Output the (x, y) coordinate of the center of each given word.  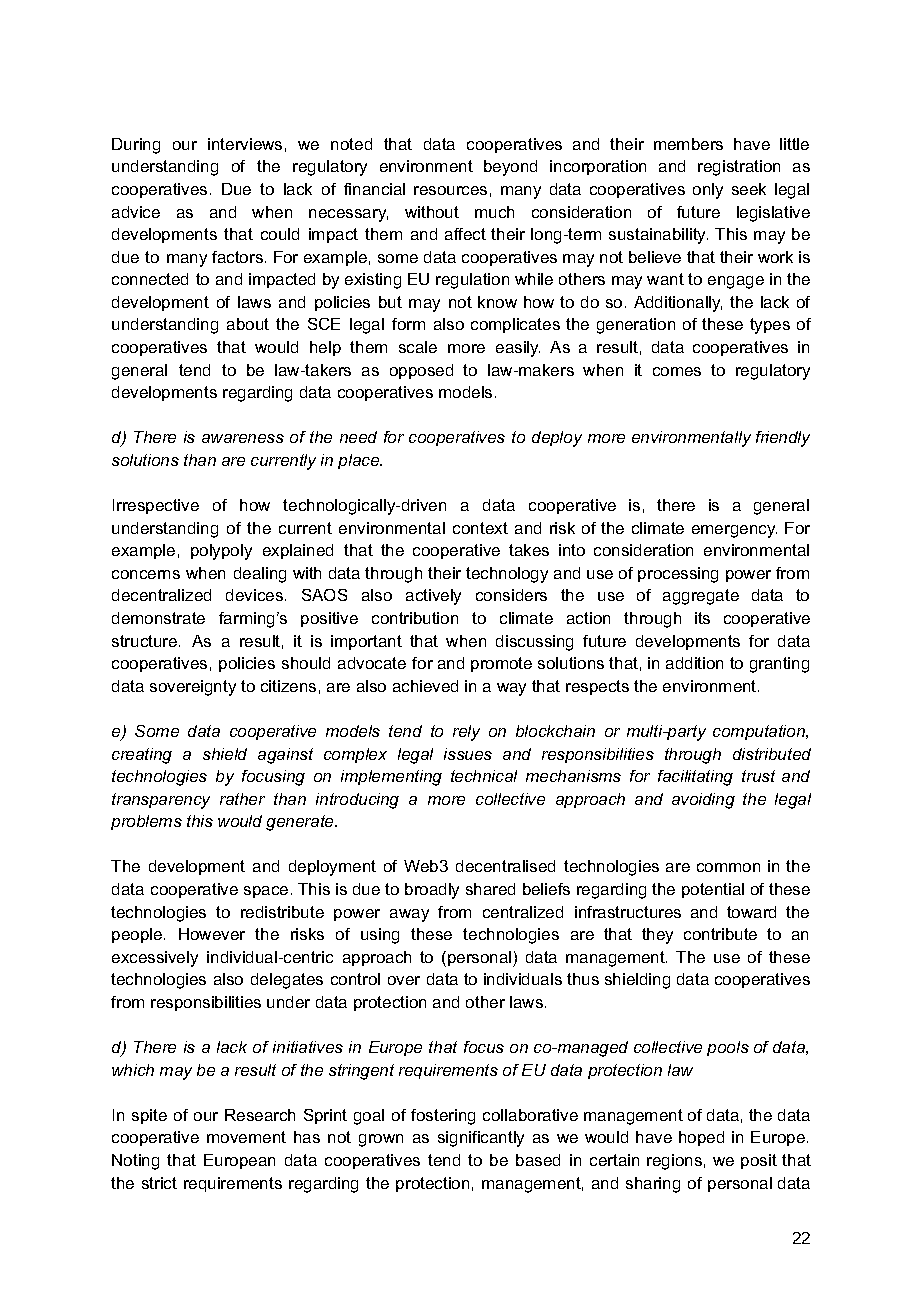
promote (501, 664)
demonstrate (158, 618)
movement (246, 1137)
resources (450, 190)
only (708, 191)
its (702, 618)
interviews (245, 144)
